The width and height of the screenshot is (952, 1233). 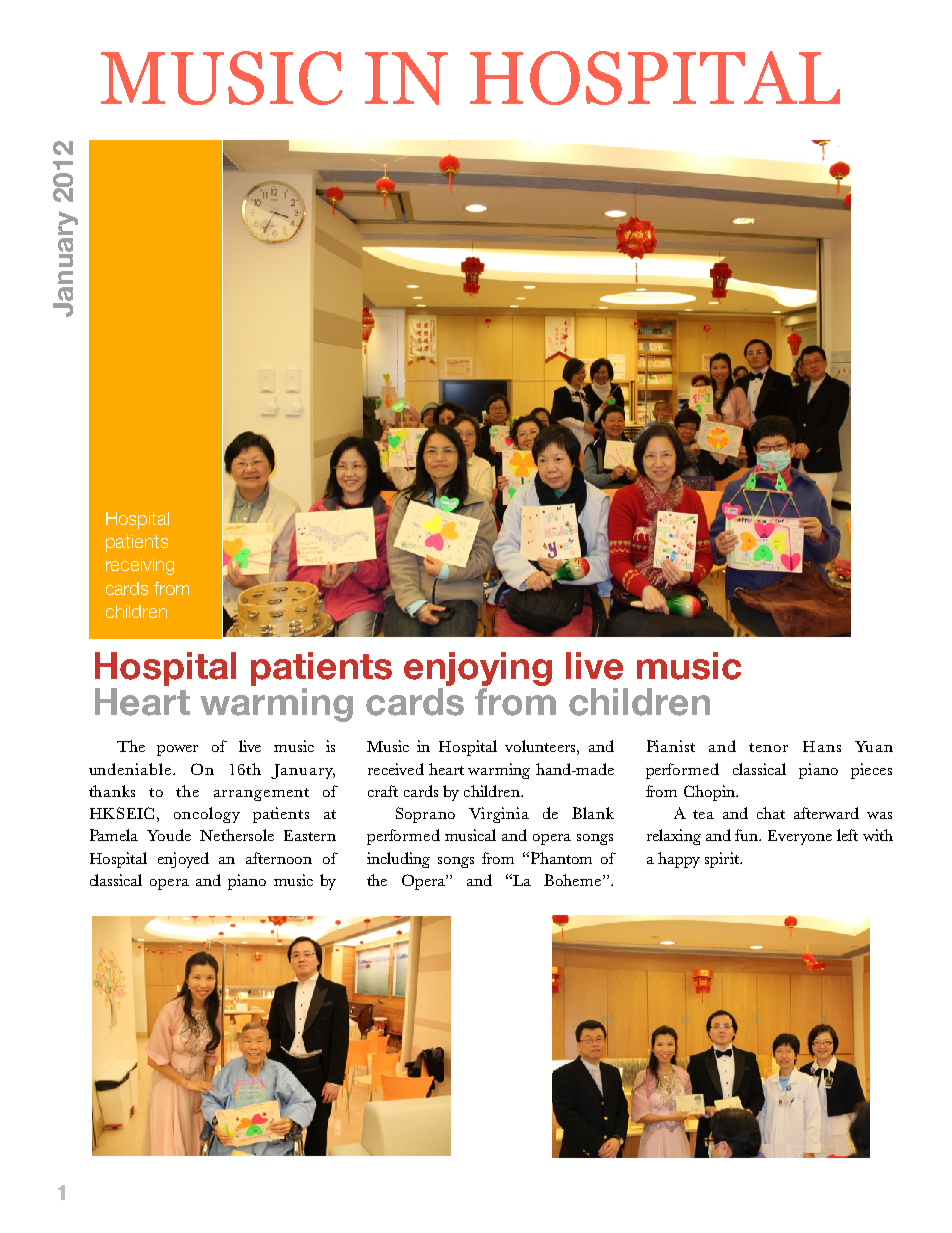 What do you see at coordinates (177, 750) in the screenshot?
I see `power` at bounding box center [177, 750].
